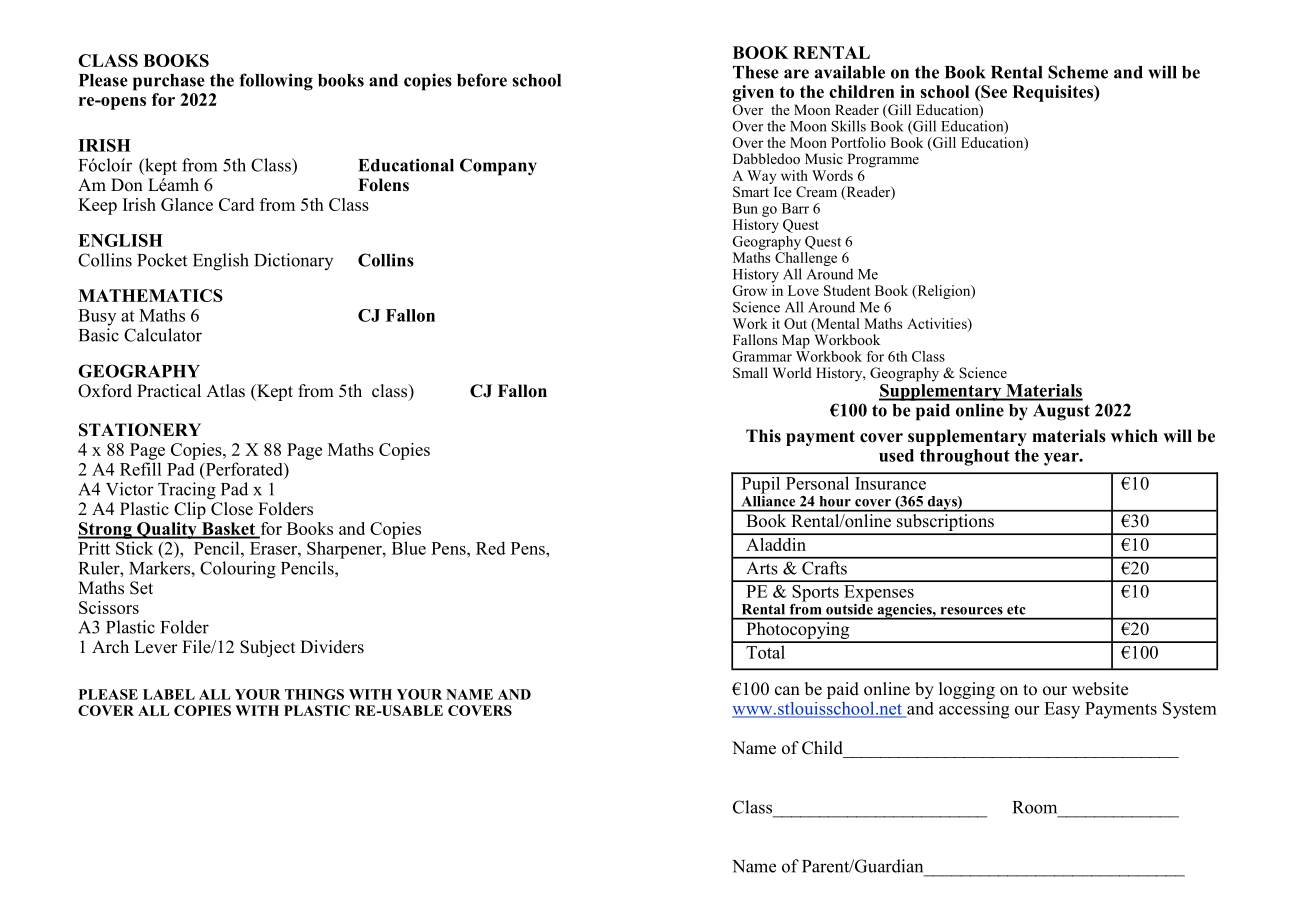 This screenshot has width=1308, height=924. I want to click on can, so click(787, 691).
